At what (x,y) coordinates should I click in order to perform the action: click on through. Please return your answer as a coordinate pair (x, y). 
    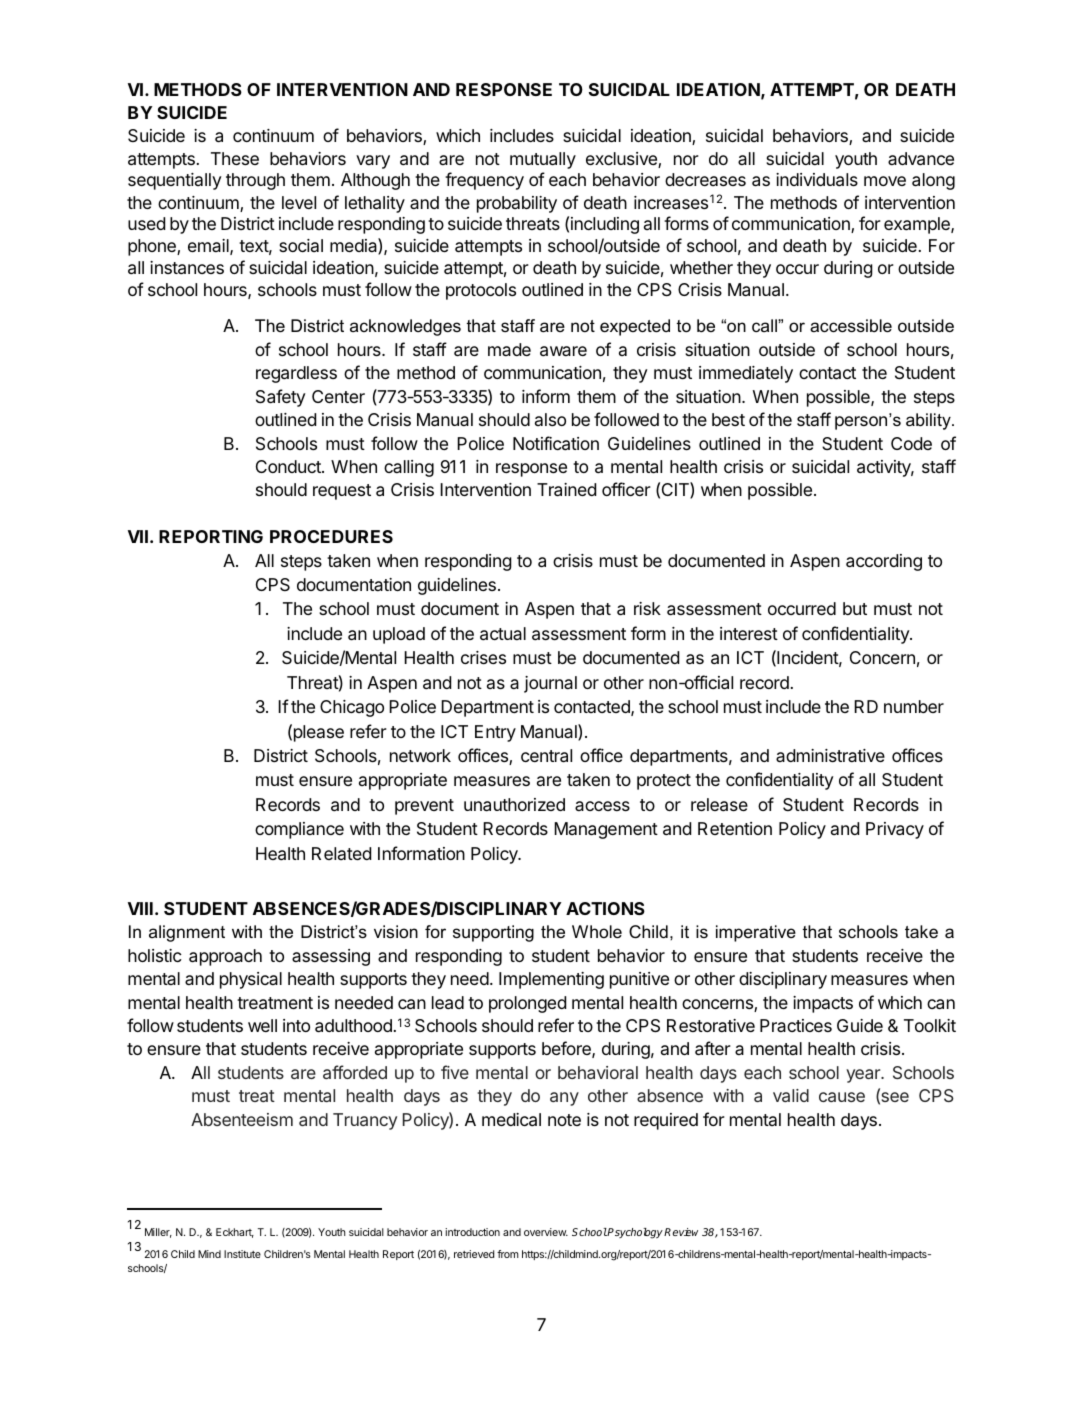
    Looking at the image, I should click on (255, 181).
